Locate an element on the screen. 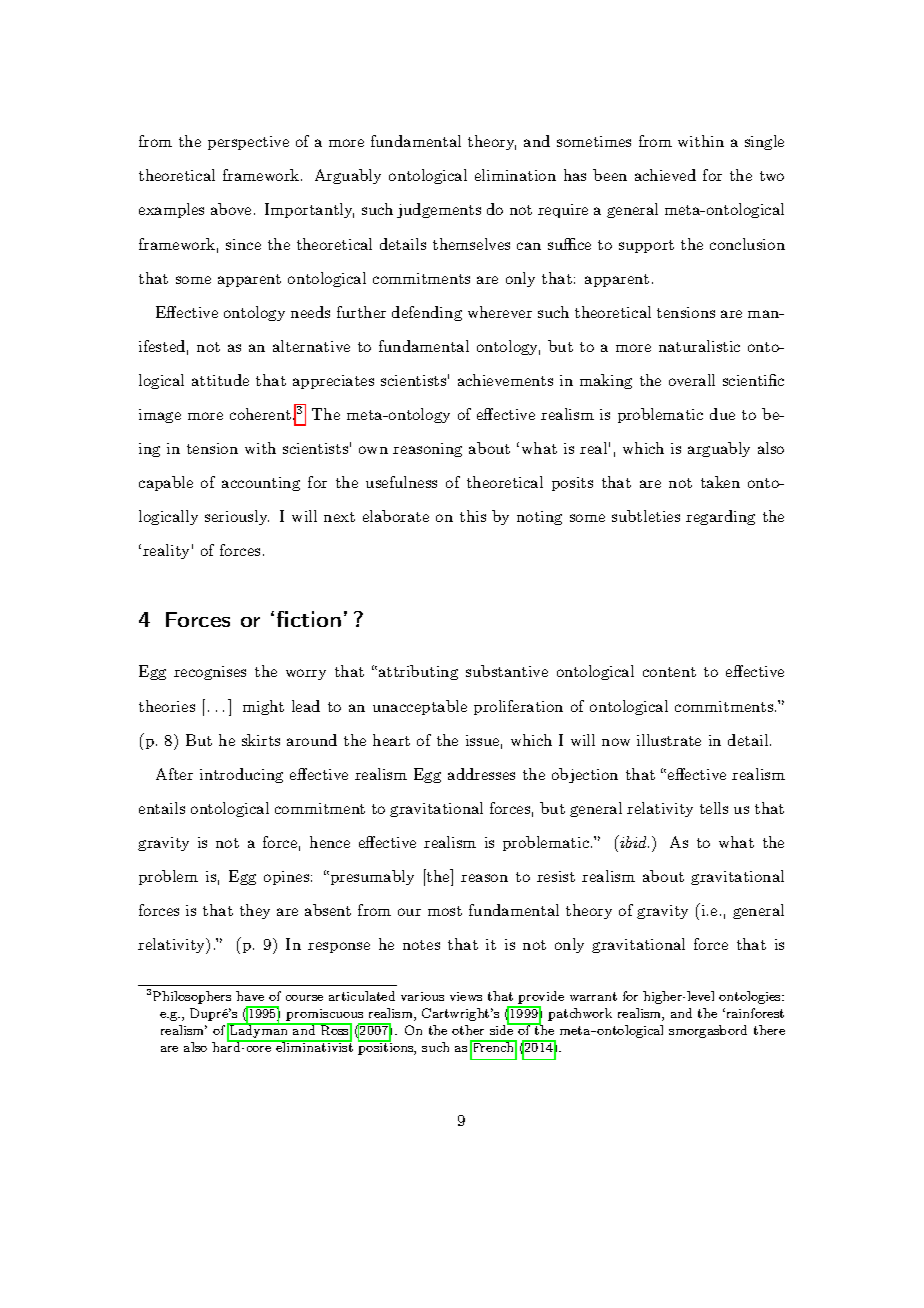  addresses is located at coordinates (481, 774).
